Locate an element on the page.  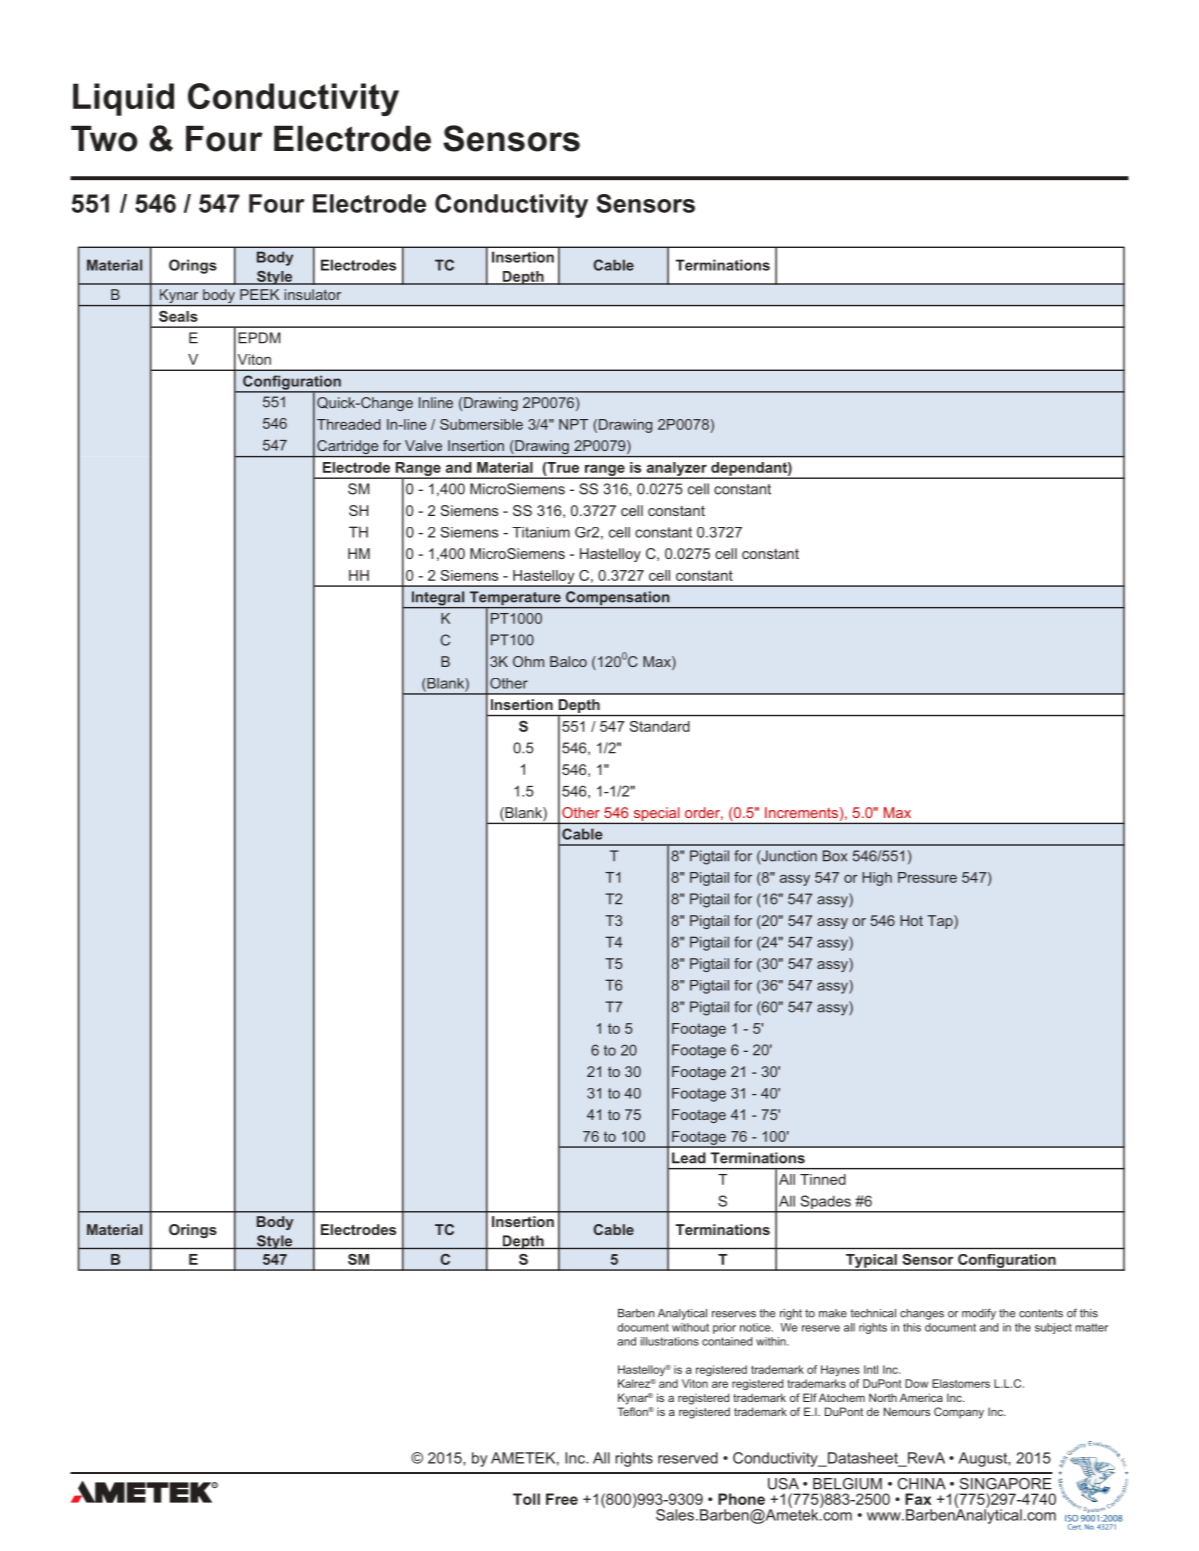
Liquid is located at coordinates (123, 99).
